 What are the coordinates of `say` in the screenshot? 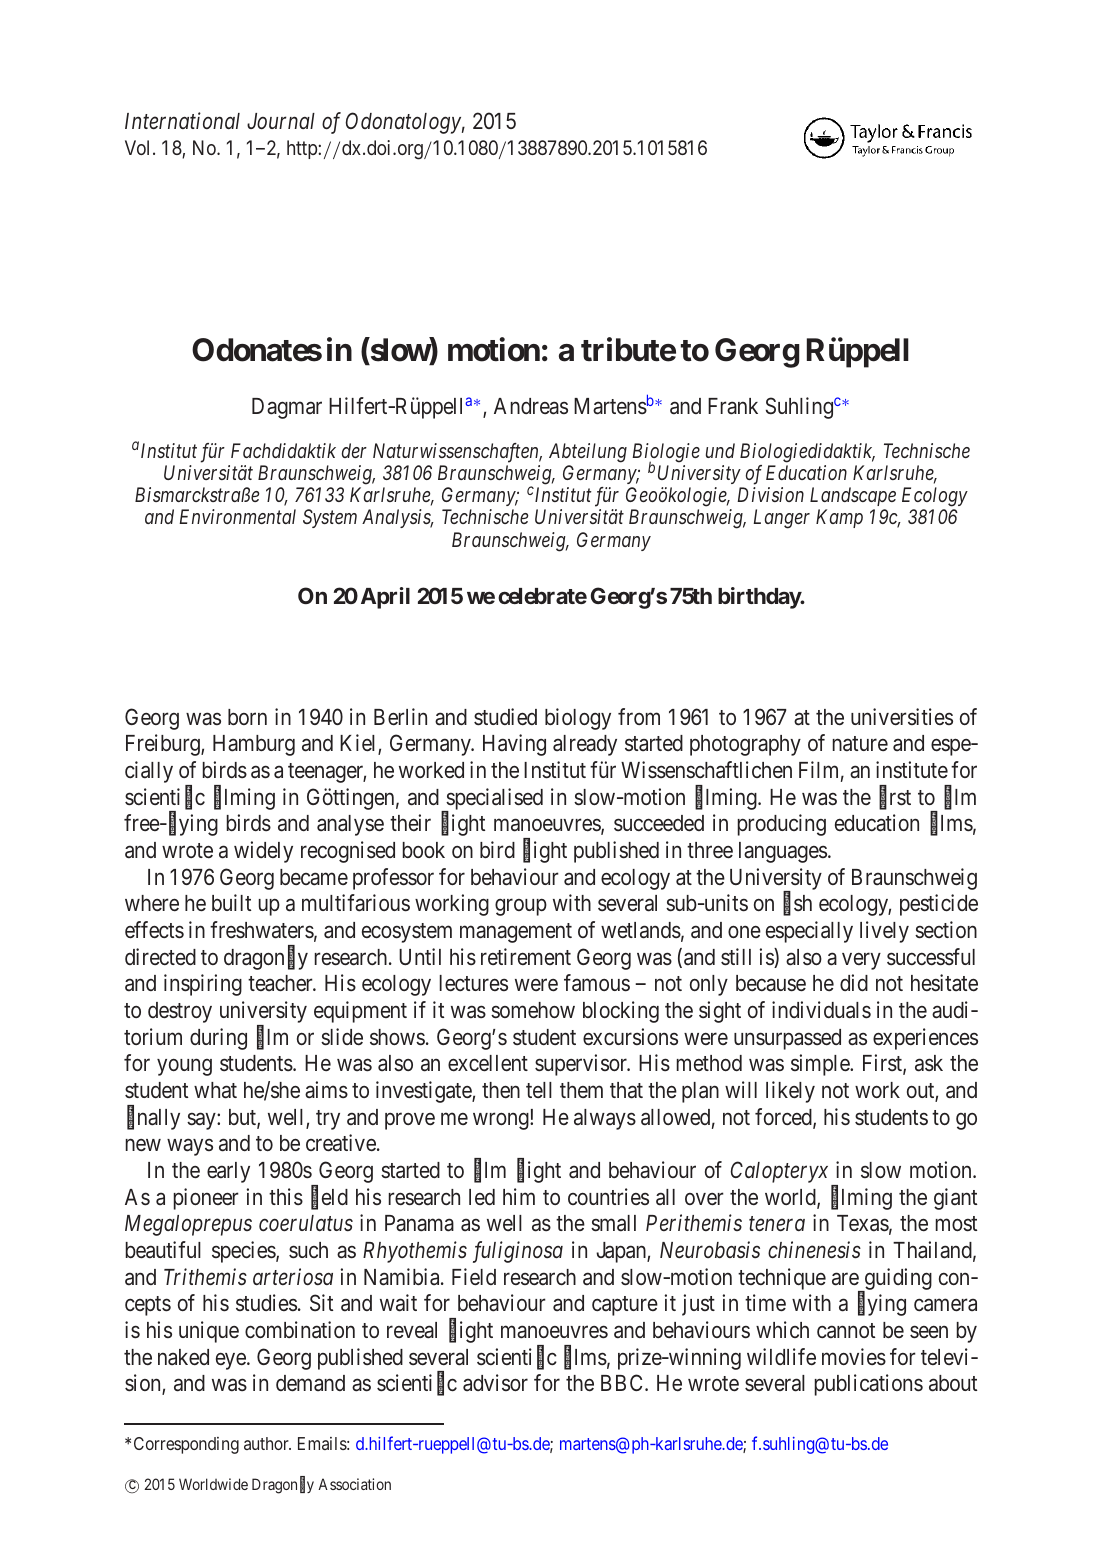 It's located at (202, 1121).
